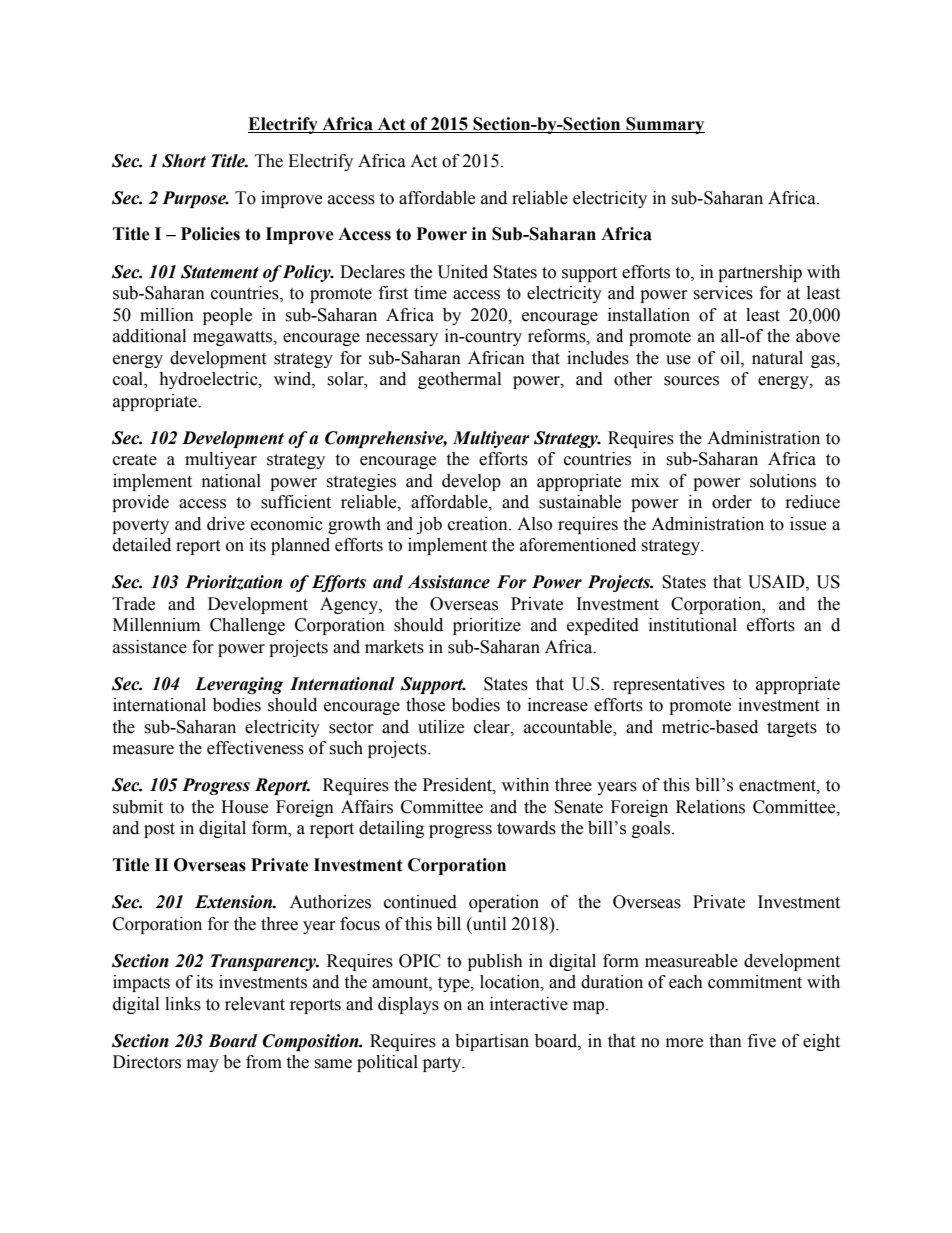 This document has width=952, height=1233. Describe the element at coordinates (463, 272) in the document. I see `United` at that location.
